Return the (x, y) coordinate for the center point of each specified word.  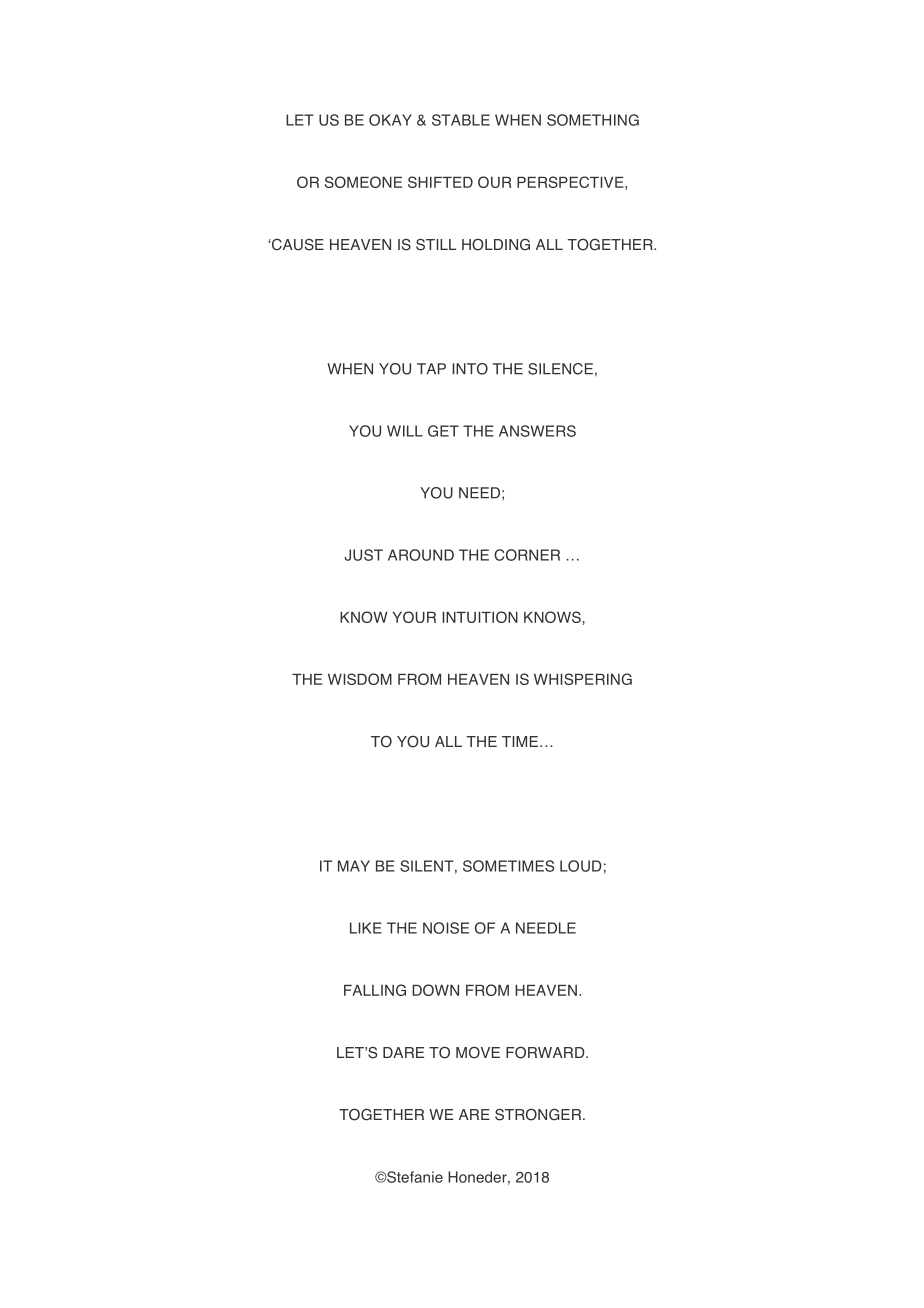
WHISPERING (583, 679)
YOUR (414, 617)
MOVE (478, 1053)
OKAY (390, 120)
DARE (403, 1052)
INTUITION (480, 617)
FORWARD (546, 1052)
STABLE (461, 120)
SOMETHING (593, 120)
